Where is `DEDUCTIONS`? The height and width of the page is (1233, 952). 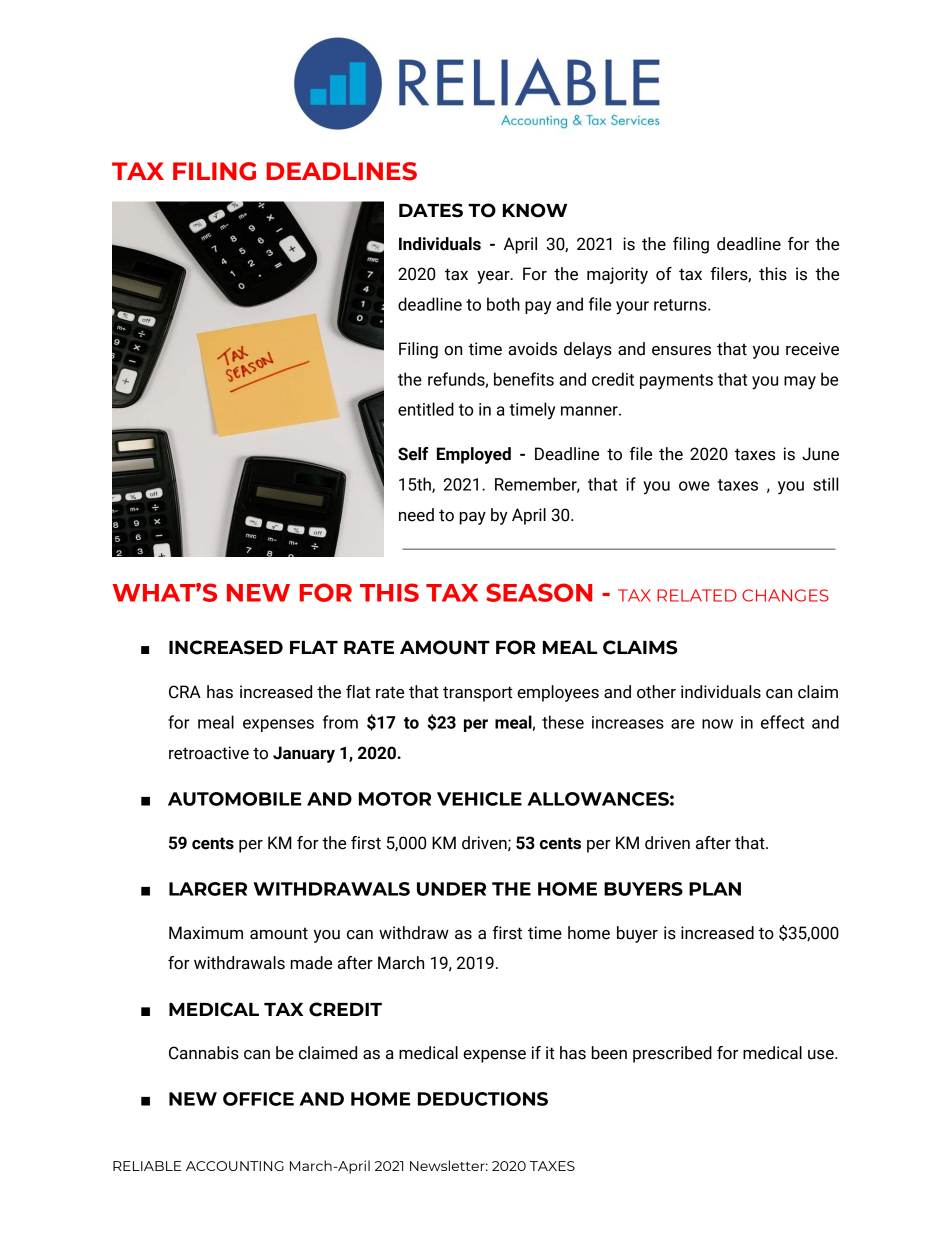
DEDUCTIONS is located at coordinates (483, 1099).
